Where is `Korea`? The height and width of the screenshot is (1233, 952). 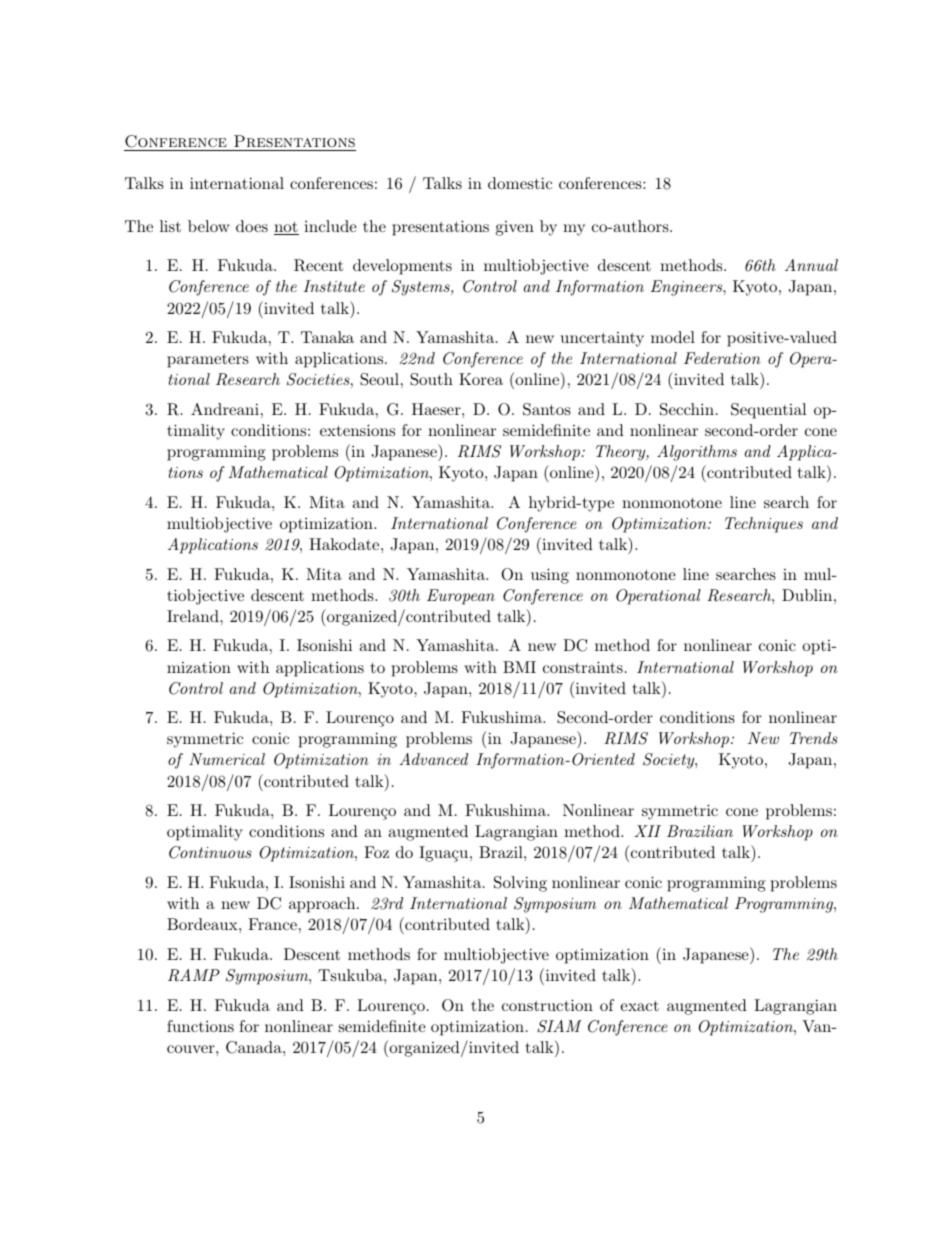
Korea is located at coordinates (481, 379).
